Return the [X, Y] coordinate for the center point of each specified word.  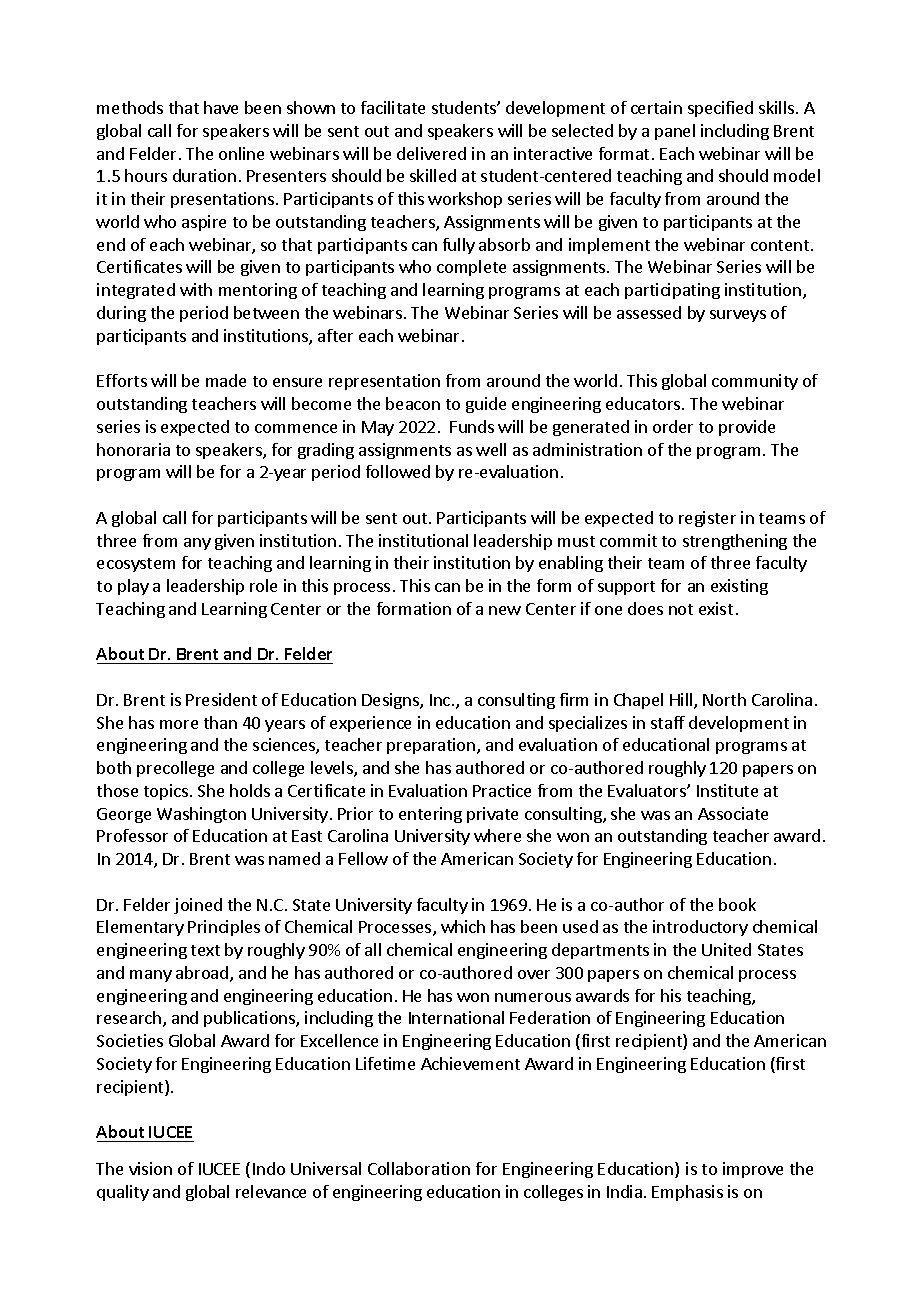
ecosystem [136, 565]
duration [204, 175]
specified [720, 109]
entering [430, 815]
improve [753, 1170]
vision [150, 1168]
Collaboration [419, 1168]
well [491, 449]
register [707, 519]
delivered [431, 153]
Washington [201, 815]
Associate [733, 813]
